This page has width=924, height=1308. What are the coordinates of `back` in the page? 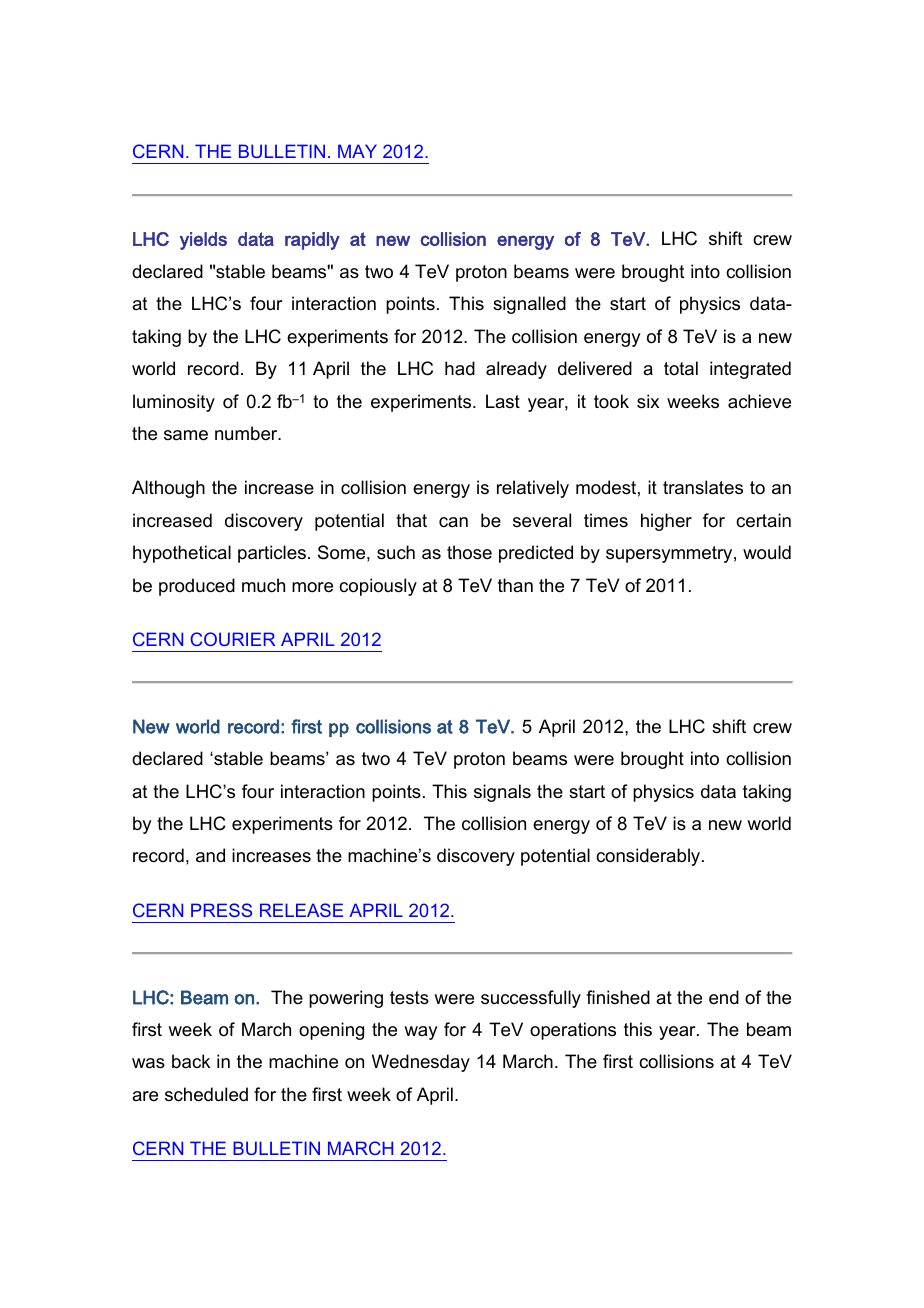 It's located at (191, 1061).
